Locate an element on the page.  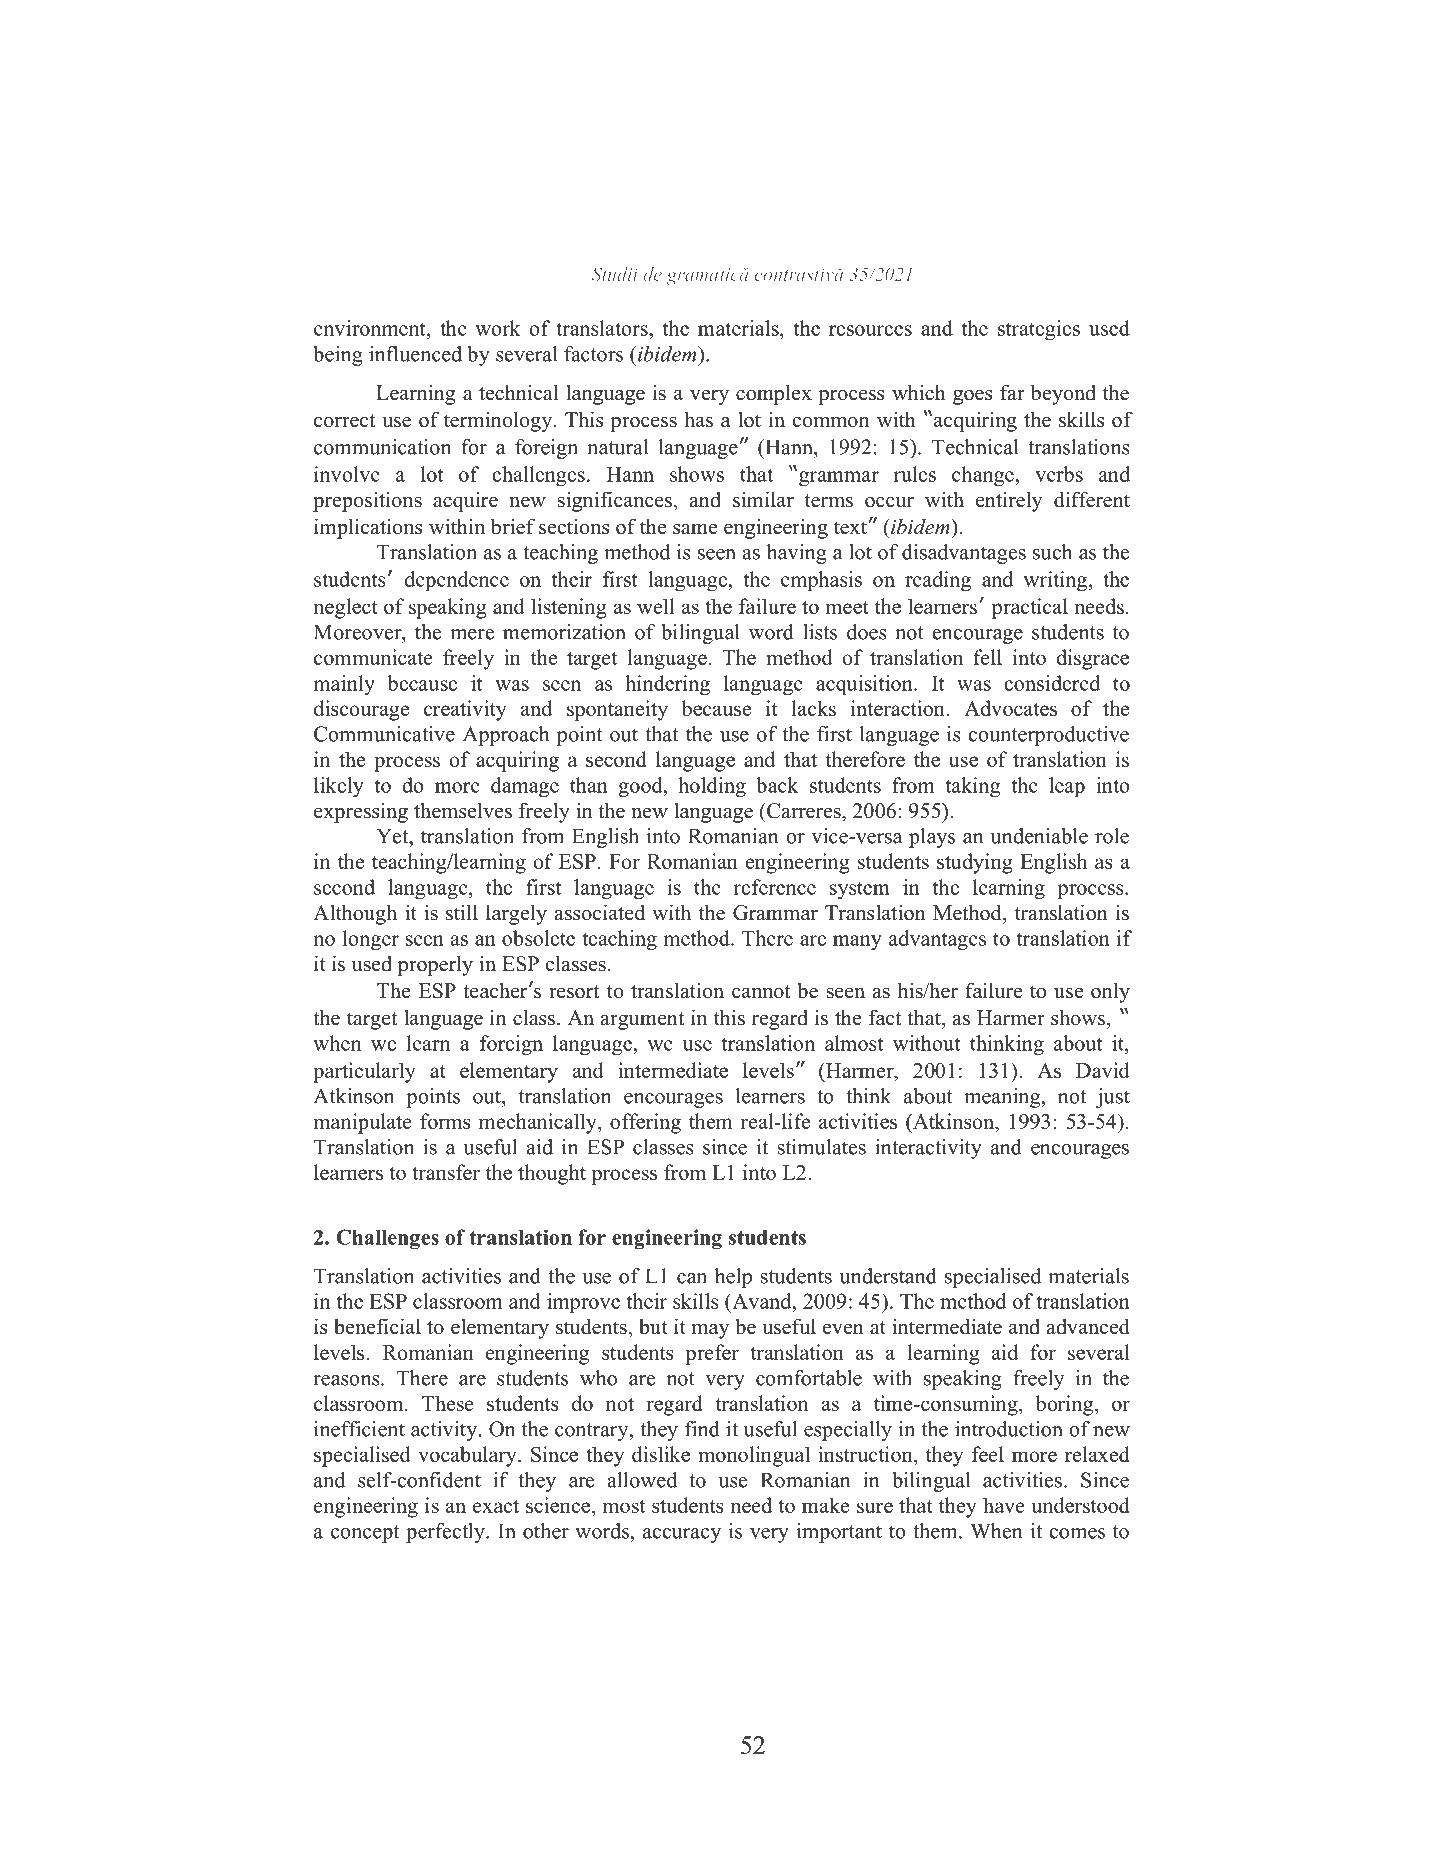
influenced is located at coordinates (415, 354).
